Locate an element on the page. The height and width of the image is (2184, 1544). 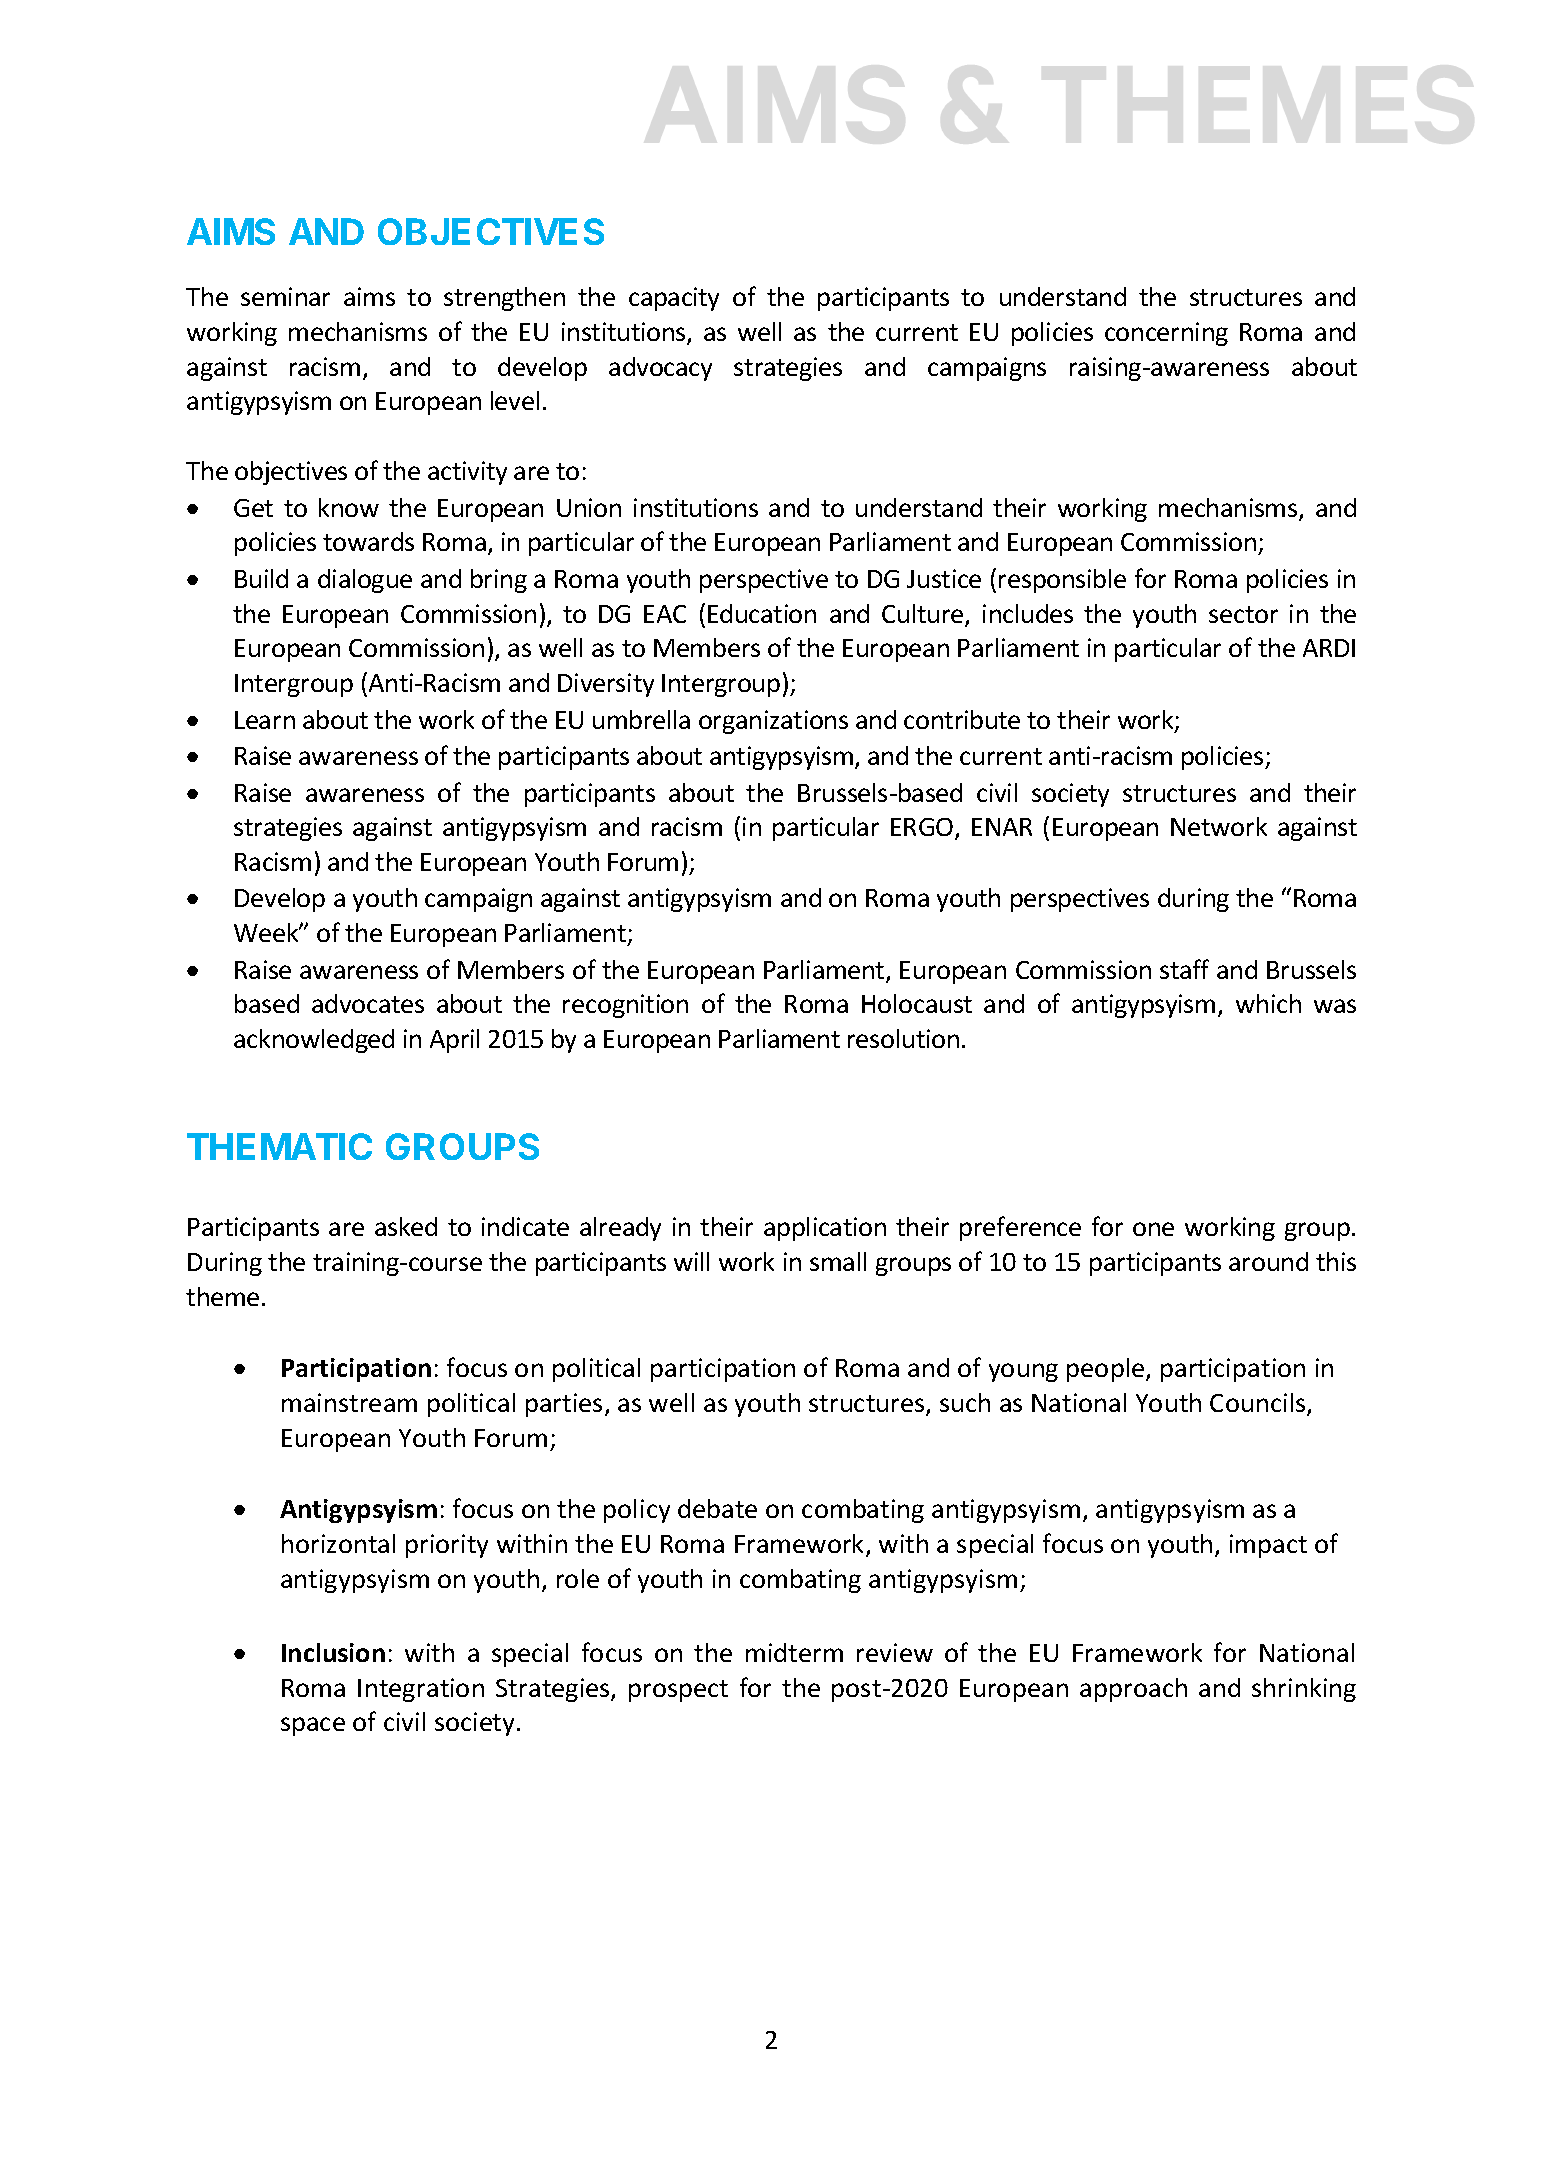
mainstream is located at coordinates (349, 1402).
